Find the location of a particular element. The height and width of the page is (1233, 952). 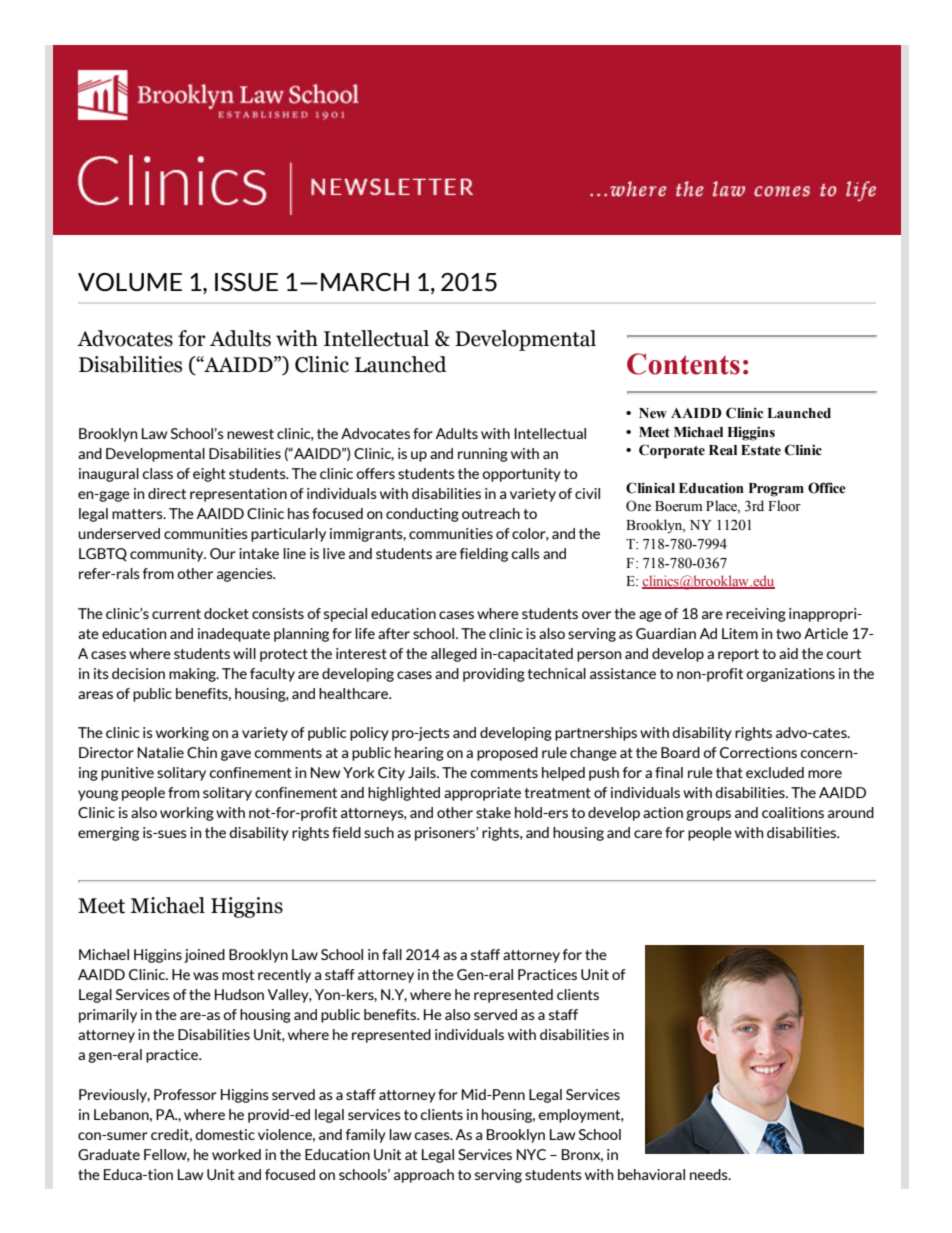

needs is located at coordinates (710, 1174).
